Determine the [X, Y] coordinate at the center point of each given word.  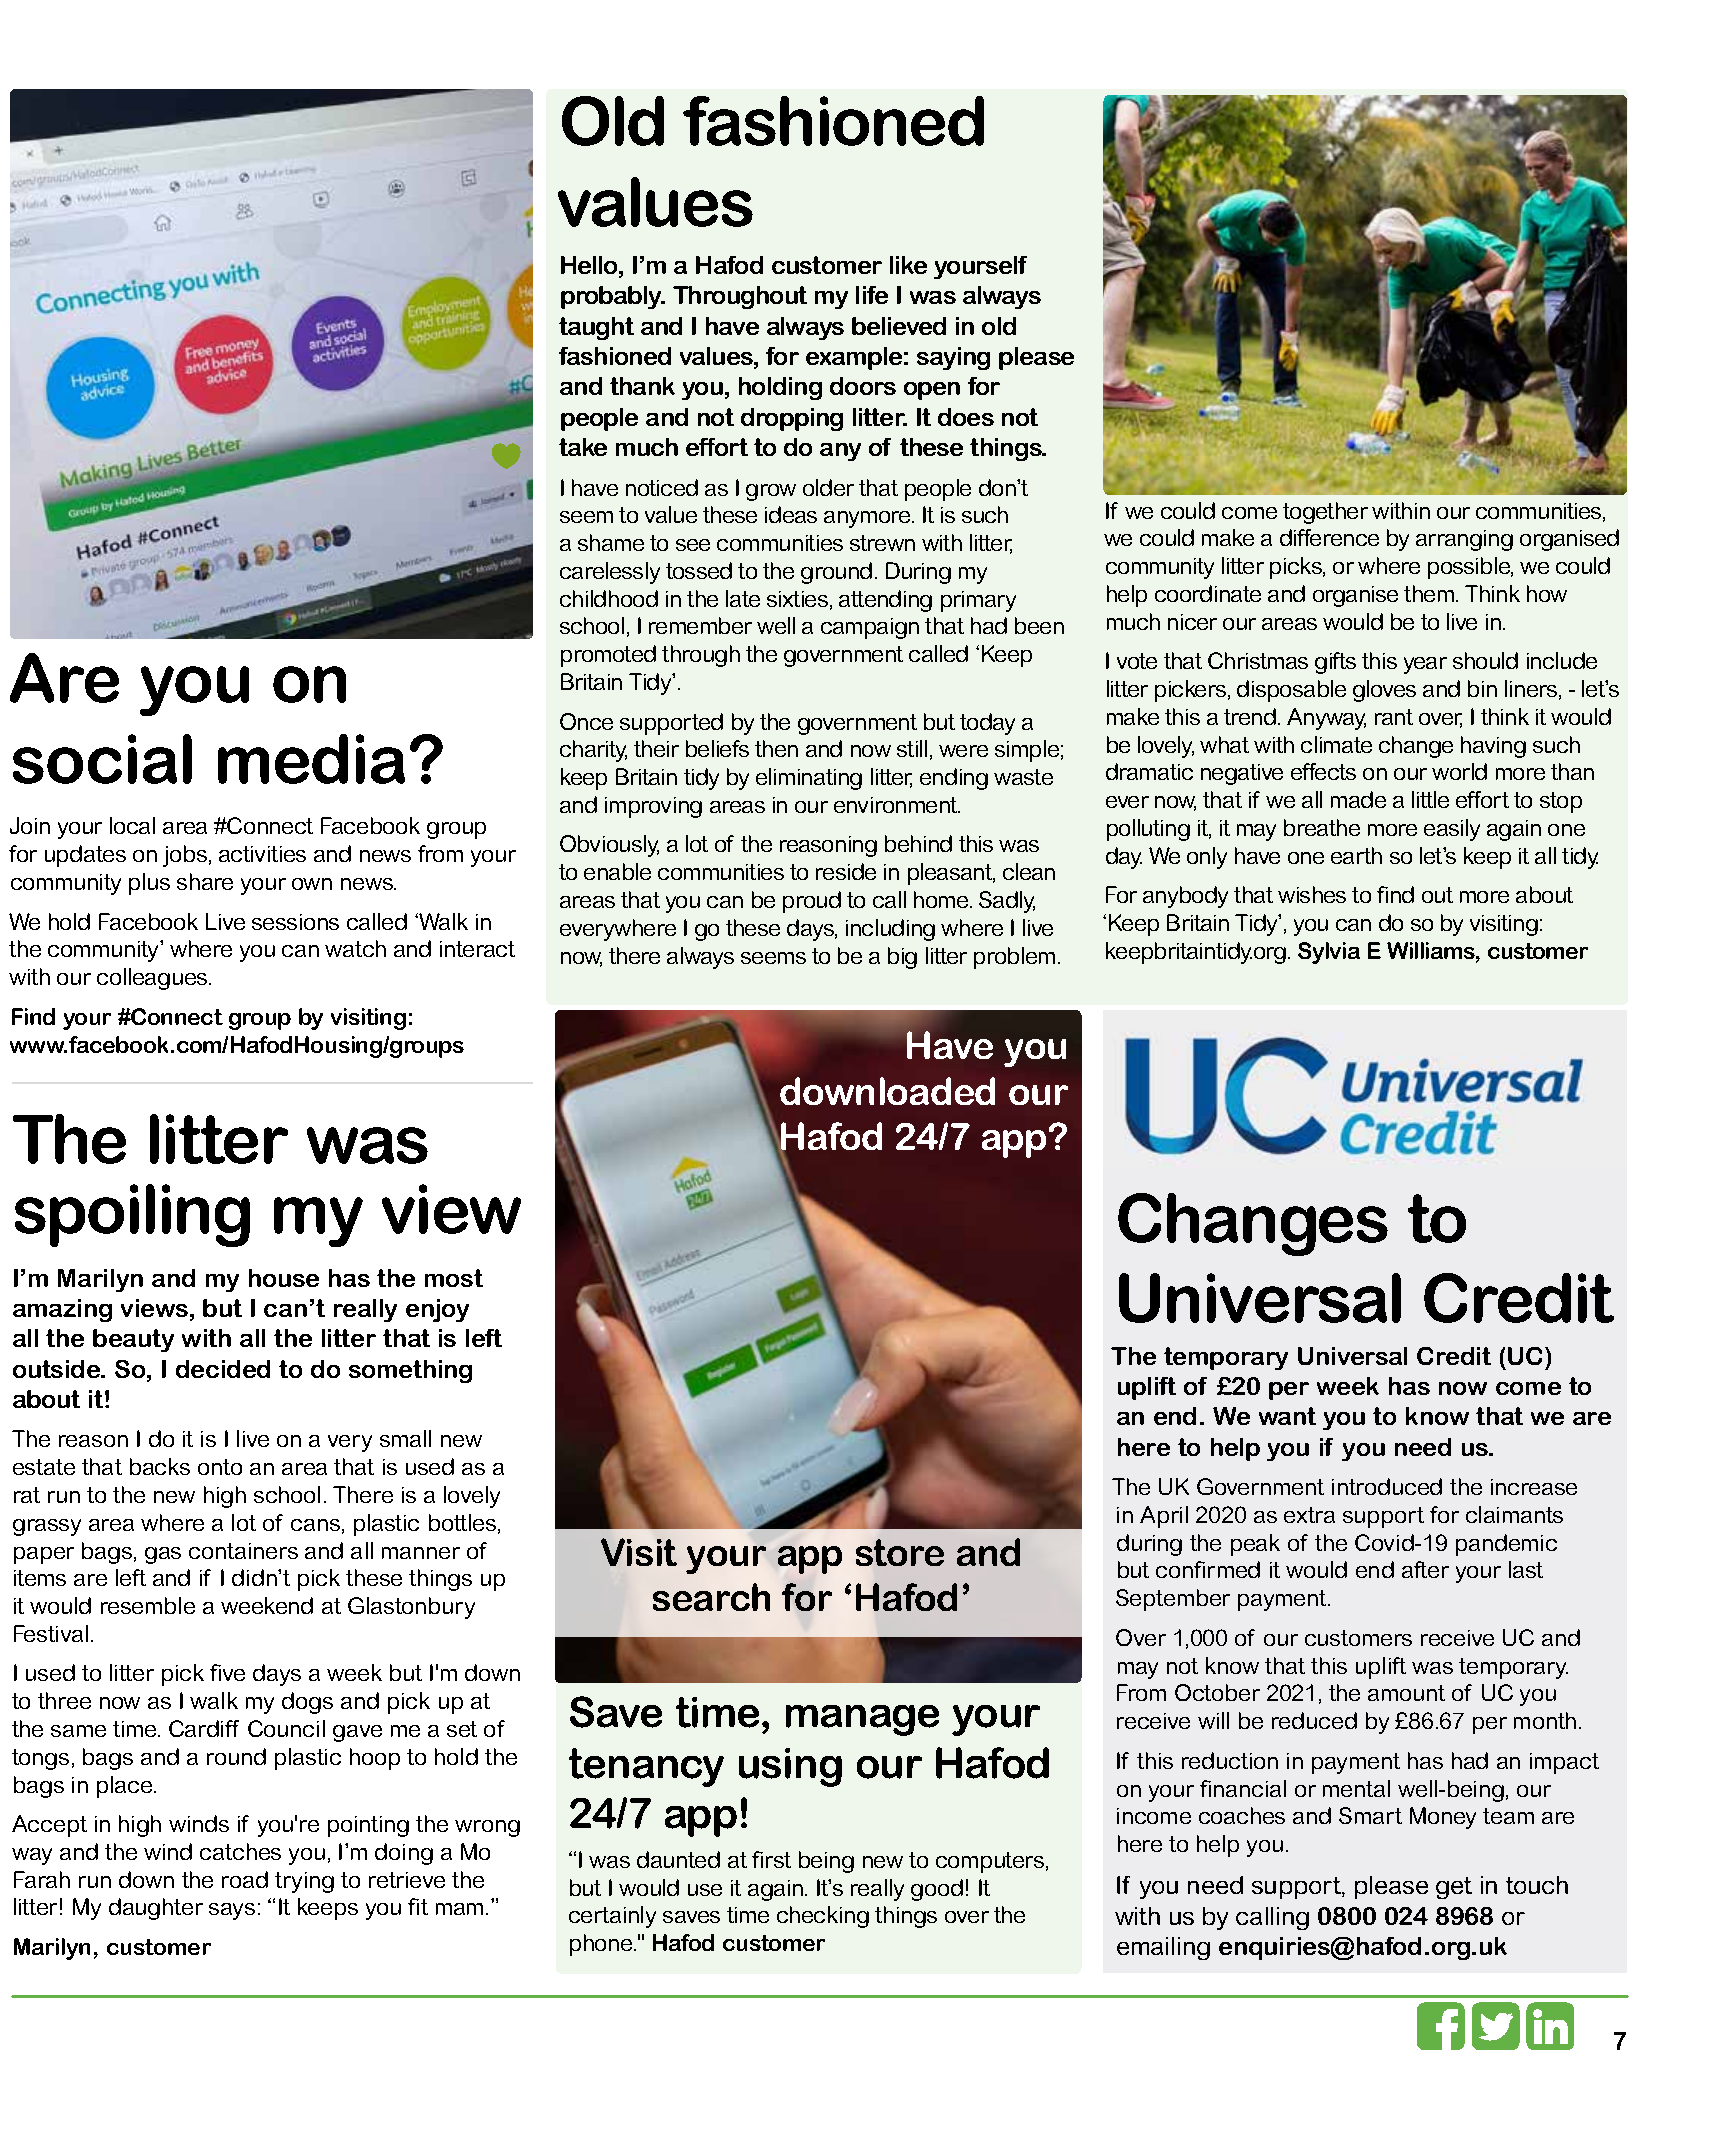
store [900, 1552]
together [1325, 513]
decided [223, 1369]
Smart [1370, 1815]
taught [596, 328]
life [872, 295]
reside [846, 871]
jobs [185, 856]
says [232, 1911]
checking [823, 1917]
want [1287, 1416]
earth [1356, 855]
